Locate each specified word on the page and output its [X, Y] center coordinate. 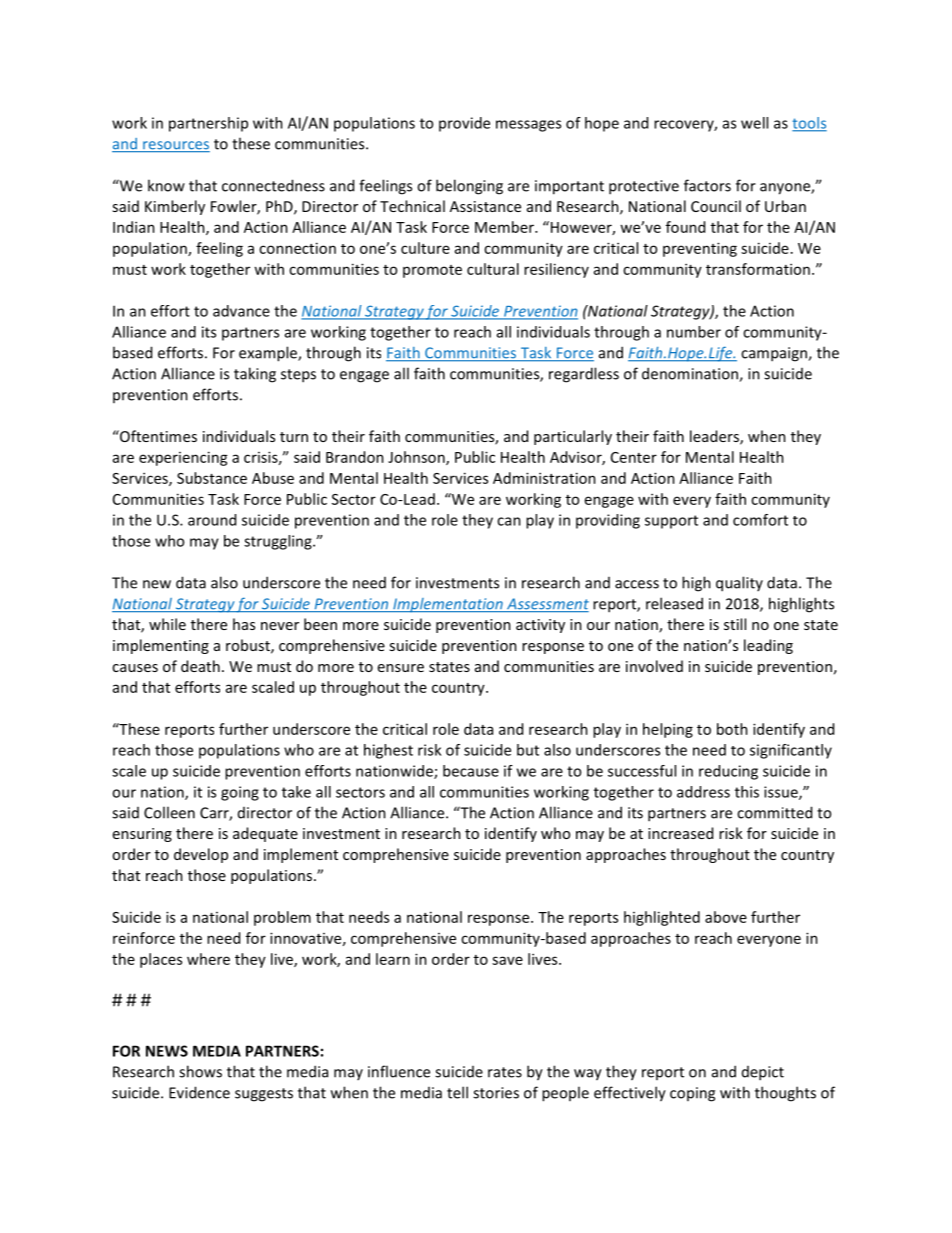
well [754, 123]
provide [464, 124]
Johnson [417, 458]
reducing [728, 772]
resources [175, 146]
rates [505, 1072]
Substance [212, 478]
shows [200, 1071]
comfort [760, 520]
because [471, 771]
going [240, 793]
